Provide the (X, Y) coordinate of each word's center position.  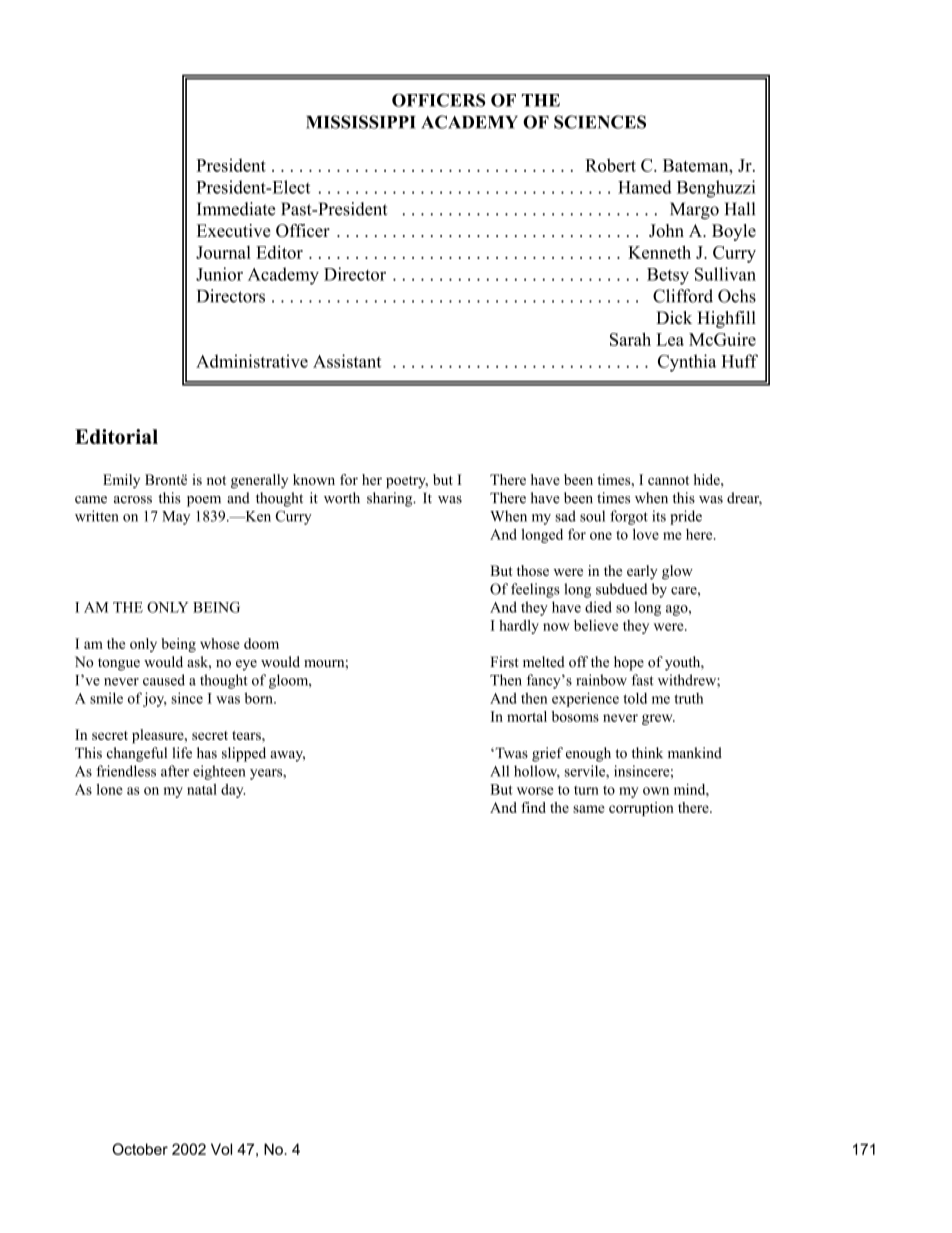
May (176, 518)
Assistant (347, 361)
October (140, 1149)
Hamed (645, 187)
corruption (641, 809)
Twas (510, 753)
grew (658, 719)
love (646, 534)
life (182, 753)
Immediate (236, 209)
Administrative (252, 361)
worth (342, 498)
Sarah (630, 339)
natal (202, 789)
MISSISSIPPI (361, 122)
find (534, 807)
